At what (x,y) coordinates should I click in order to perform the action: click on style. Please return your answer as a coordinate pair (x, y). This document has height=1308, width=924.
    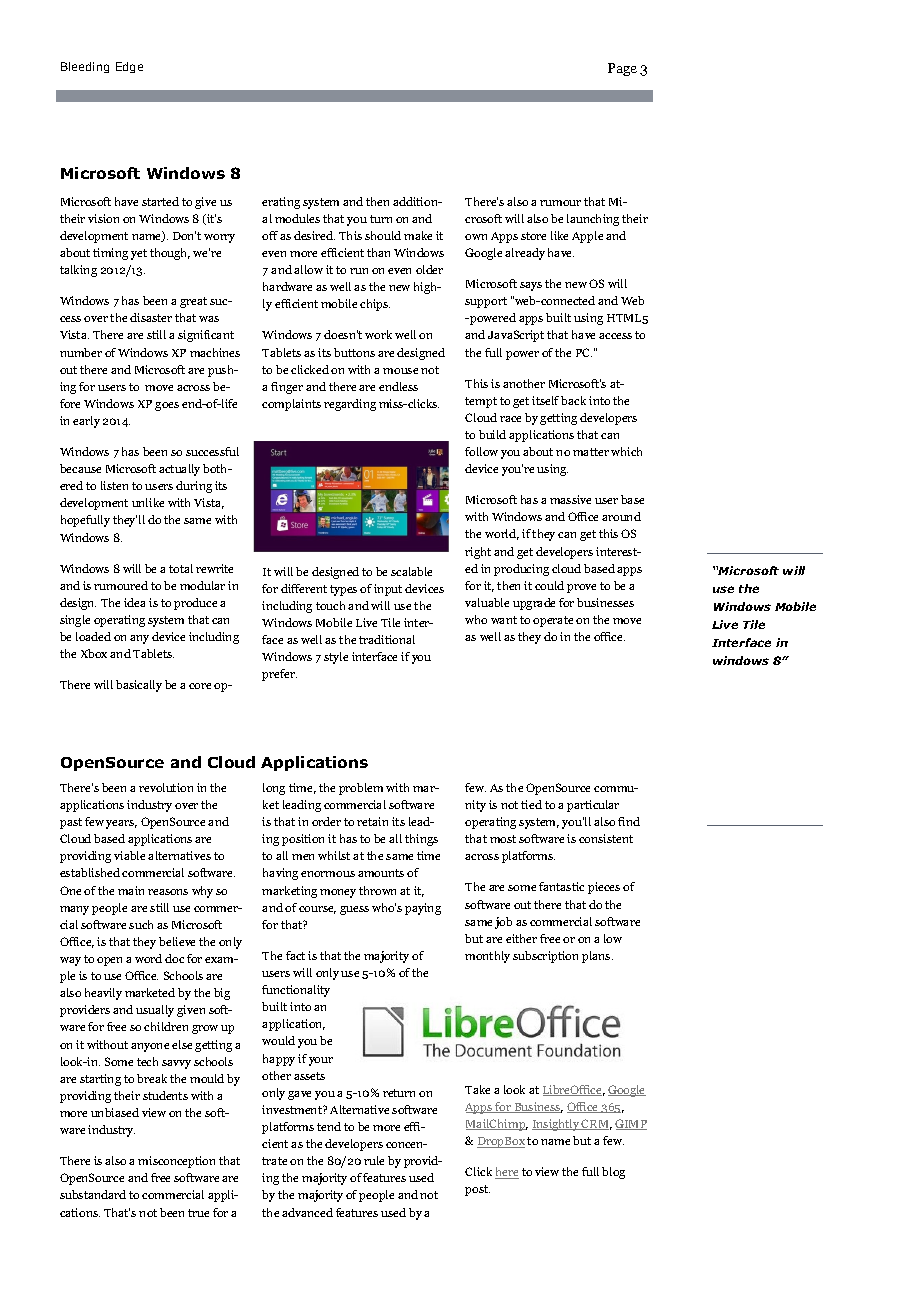
    Looking at the image, I should click on (336, 658).
